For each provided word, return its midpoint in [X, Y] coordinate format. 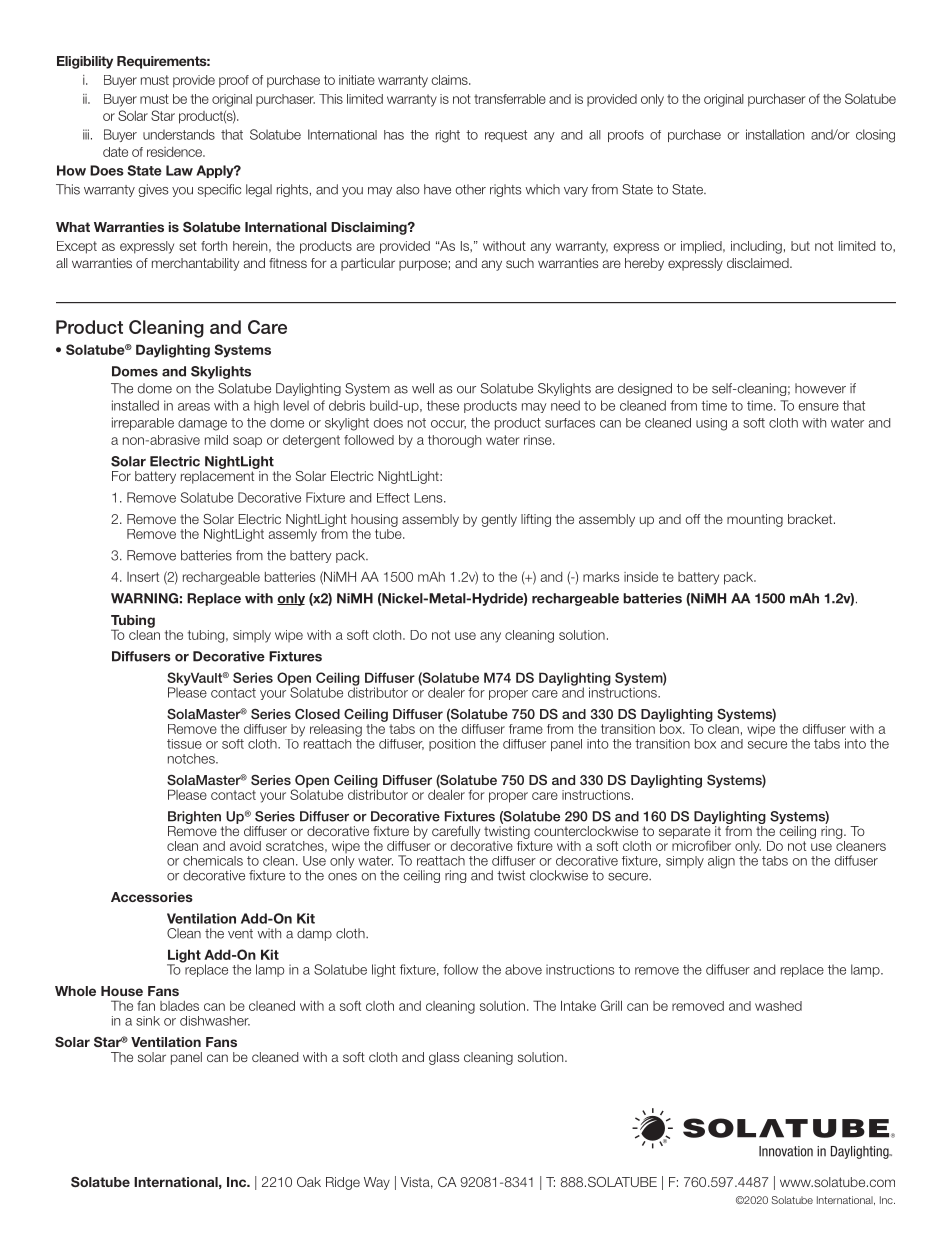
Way [377, 1183]
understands [179, 134]
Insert [143, 577]
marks [601, 577]
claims [450, 80]
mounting [755, 520]
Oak [309, 1182]
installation [775, 134]
